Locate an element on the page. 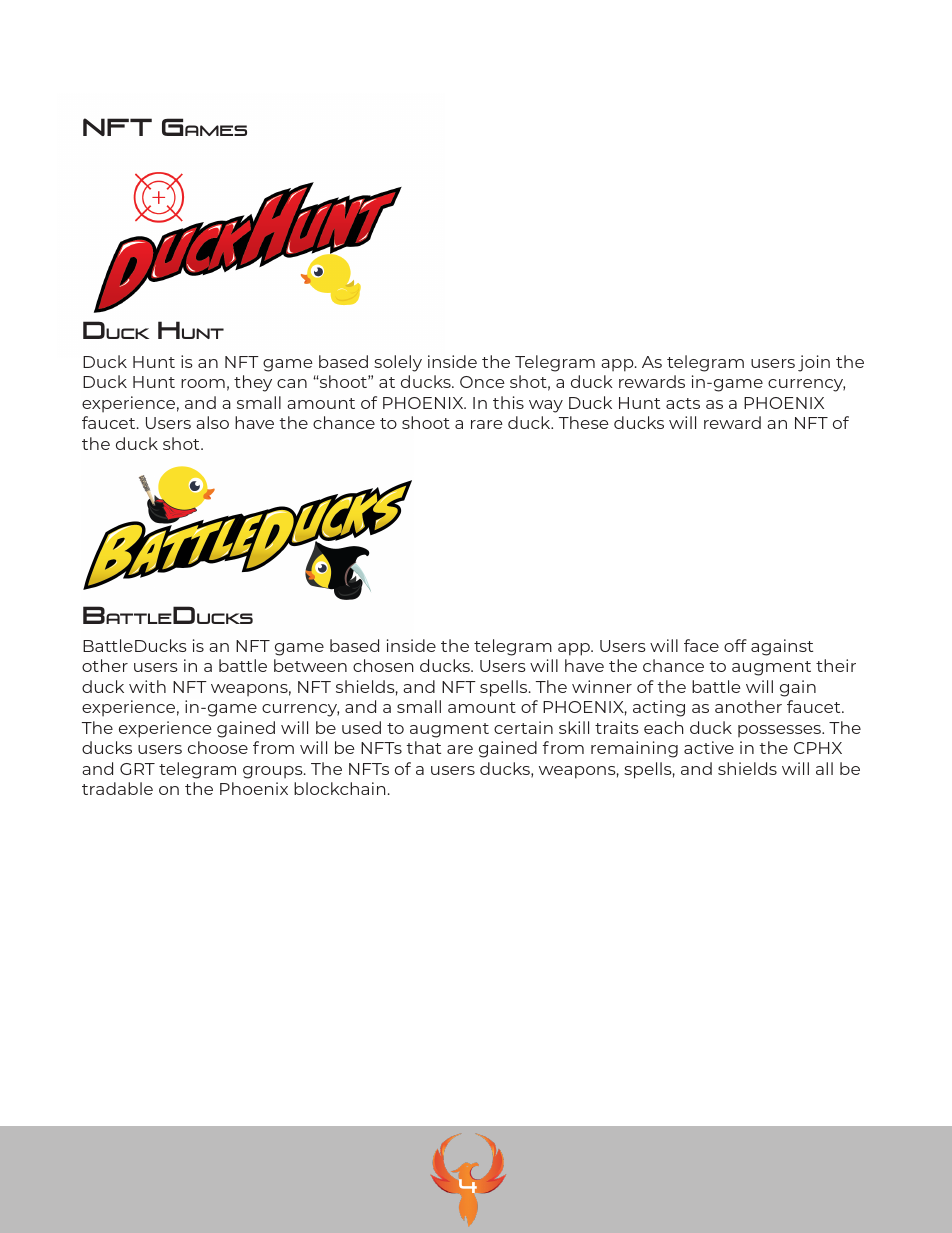  also is located at coordinates (212, 422).
